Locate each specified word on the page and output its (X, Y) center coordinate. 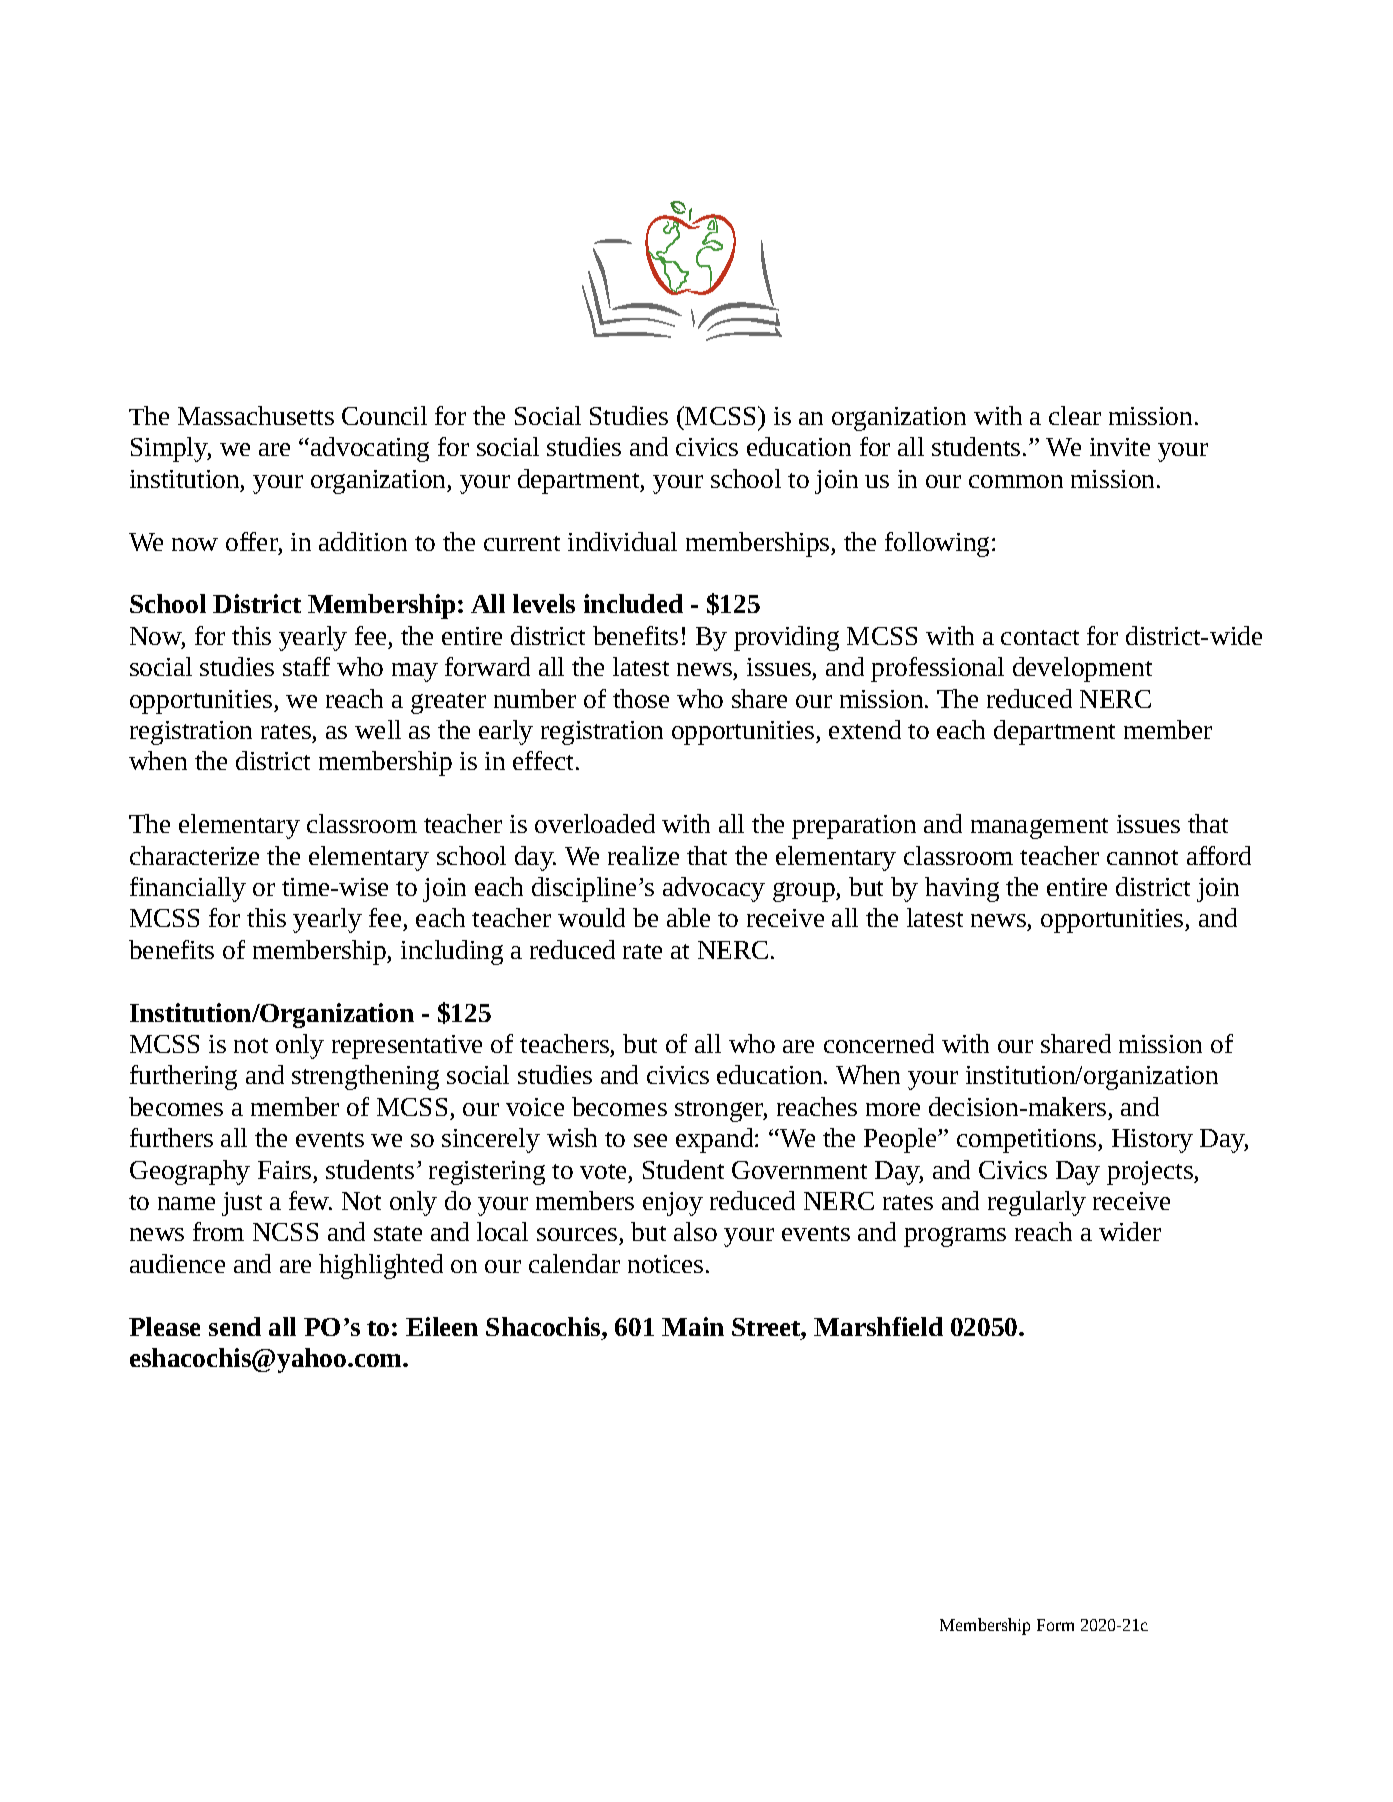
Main (693, 1326)
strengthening (365, 1077)
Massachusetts (256, 415)
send (235, 1326)
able (688, 917)
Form (1055, 1625)
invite (1120, 447)
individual (622, 541)
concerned (879, 1043)
